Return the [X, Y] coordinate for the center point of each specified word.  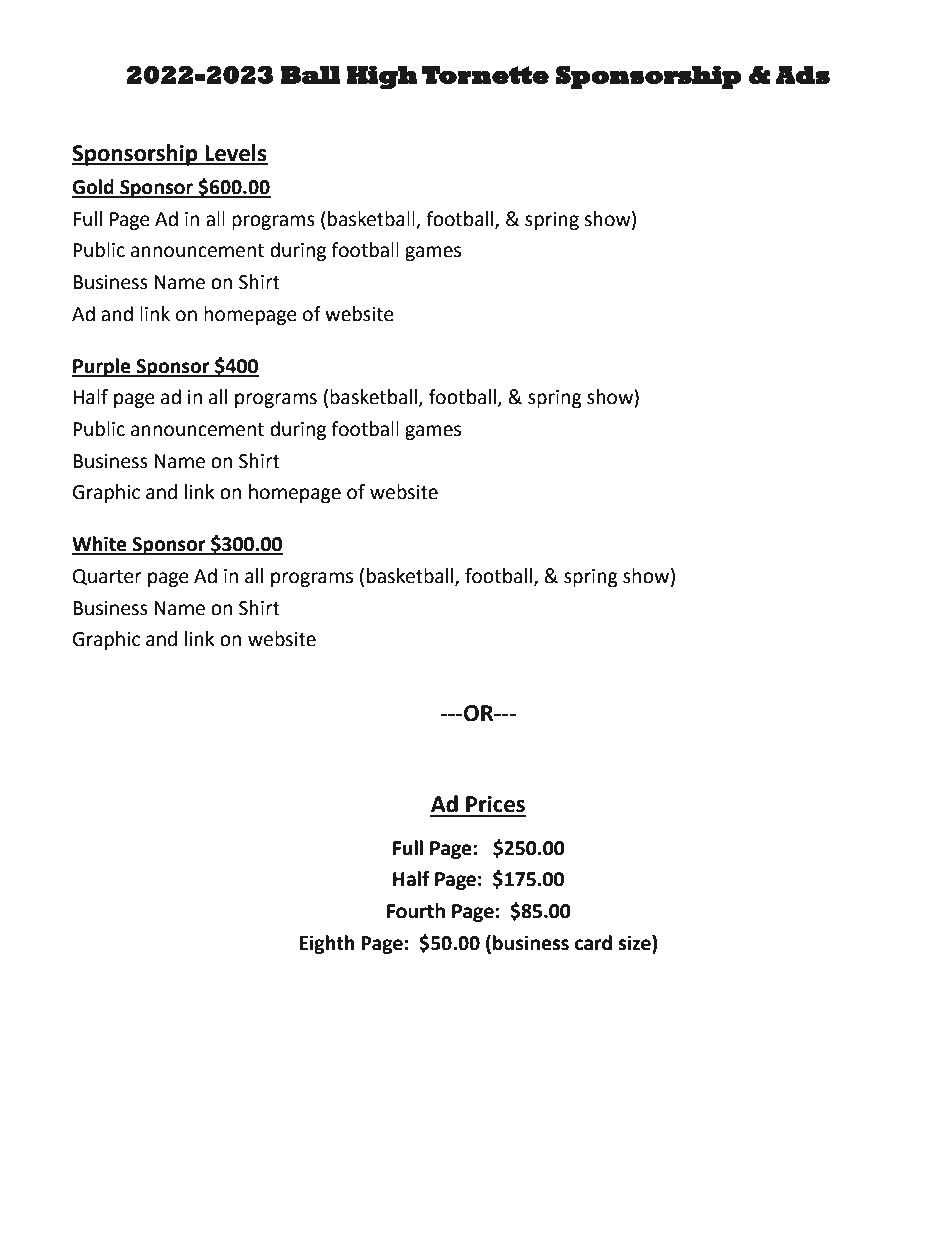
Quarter [107, 577]
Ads [803, 75]
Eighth [327, 944]
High [382, 77]
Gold [94, 188]
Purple [102, 367]
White [100, 545]
